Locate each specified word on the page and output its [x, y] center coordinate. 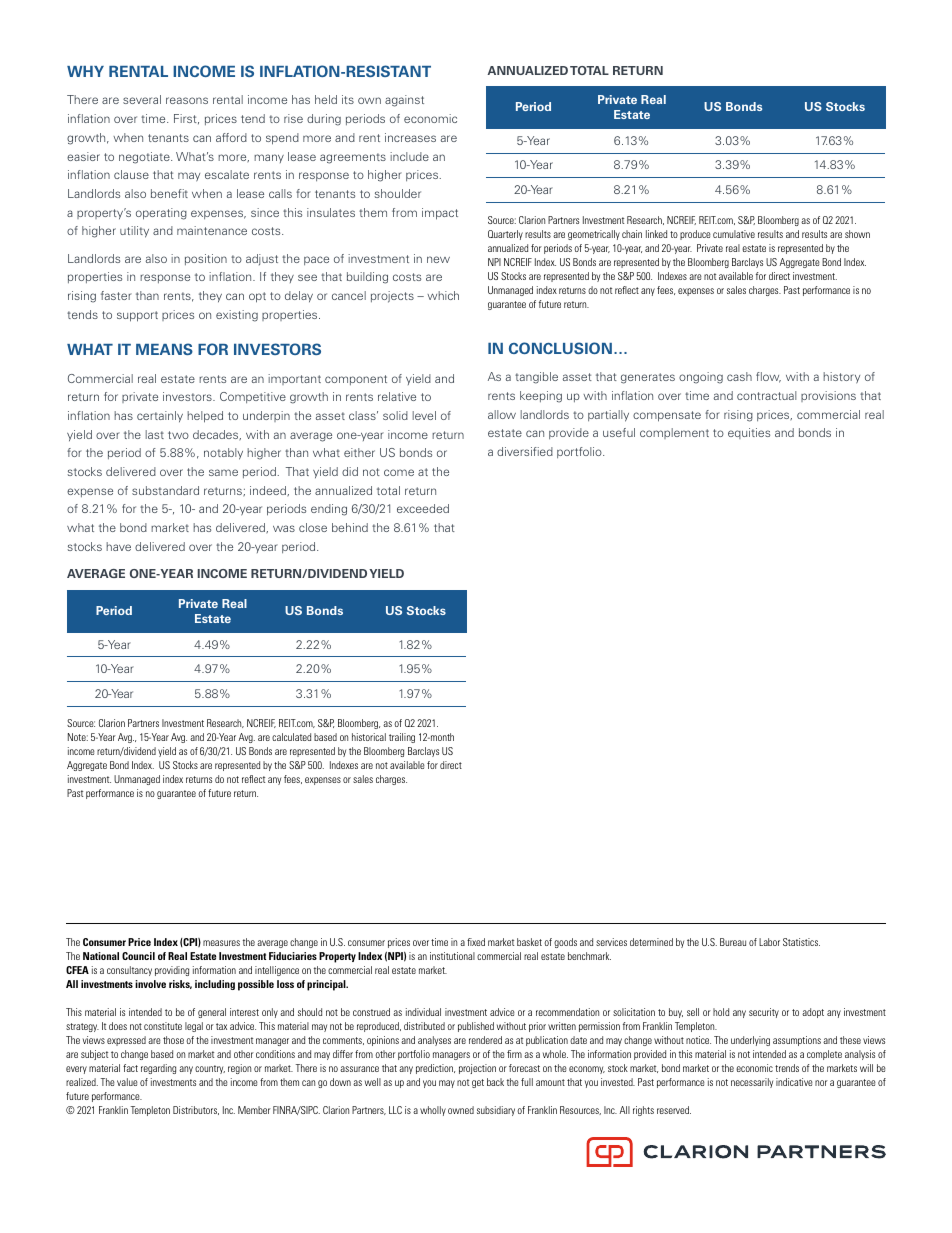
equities [749, 433]
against [404, 101]
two [178, 435]
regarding [158, 1069]
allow [502, 414]
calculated [291, 737]
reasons [187, 100]
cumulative [734, 234]
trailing [402, 738]
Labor [769, 942]
